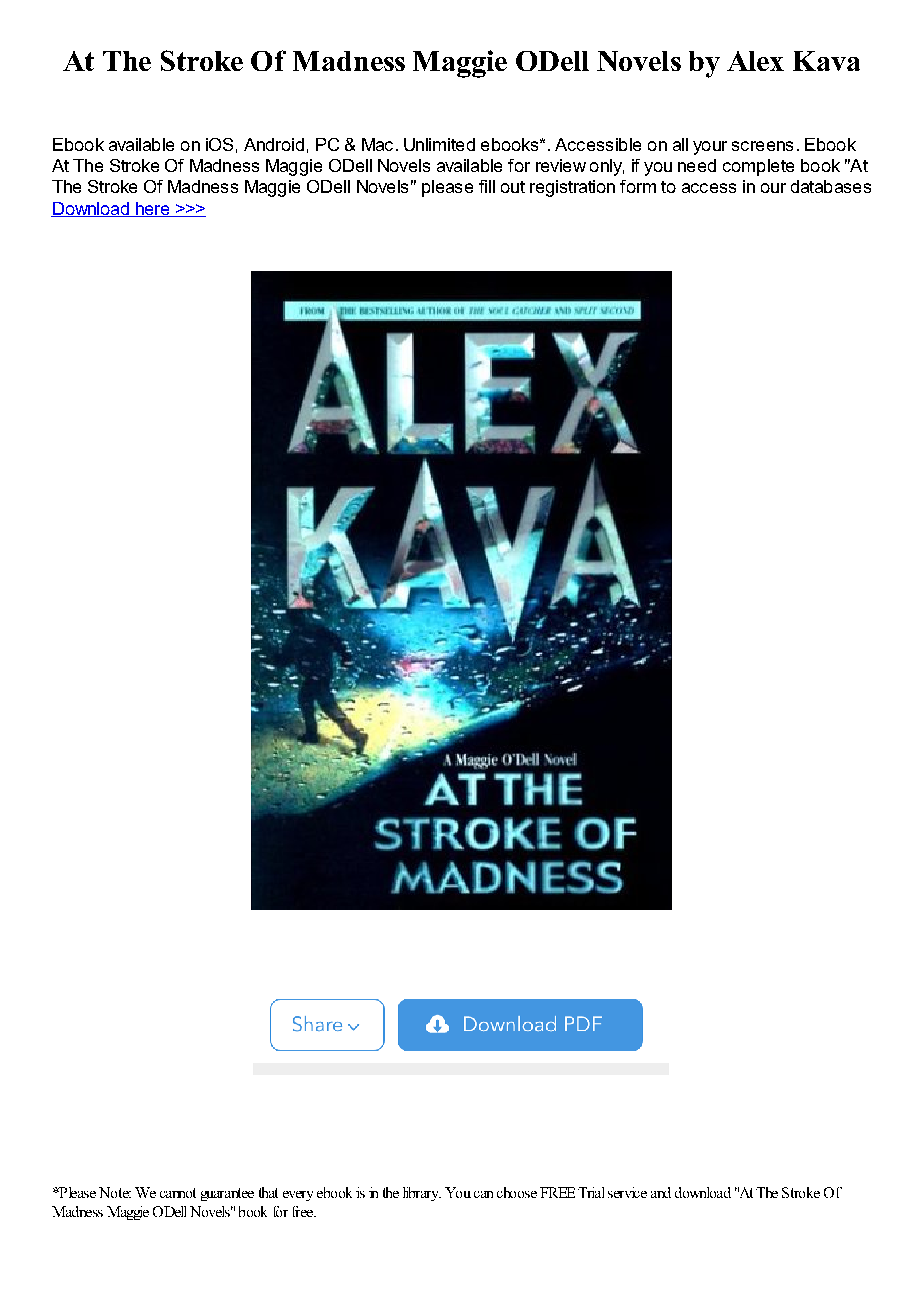  Describe the element at coordinates (439, 144) in the screenshot. I see `Unlimited` at that location.
